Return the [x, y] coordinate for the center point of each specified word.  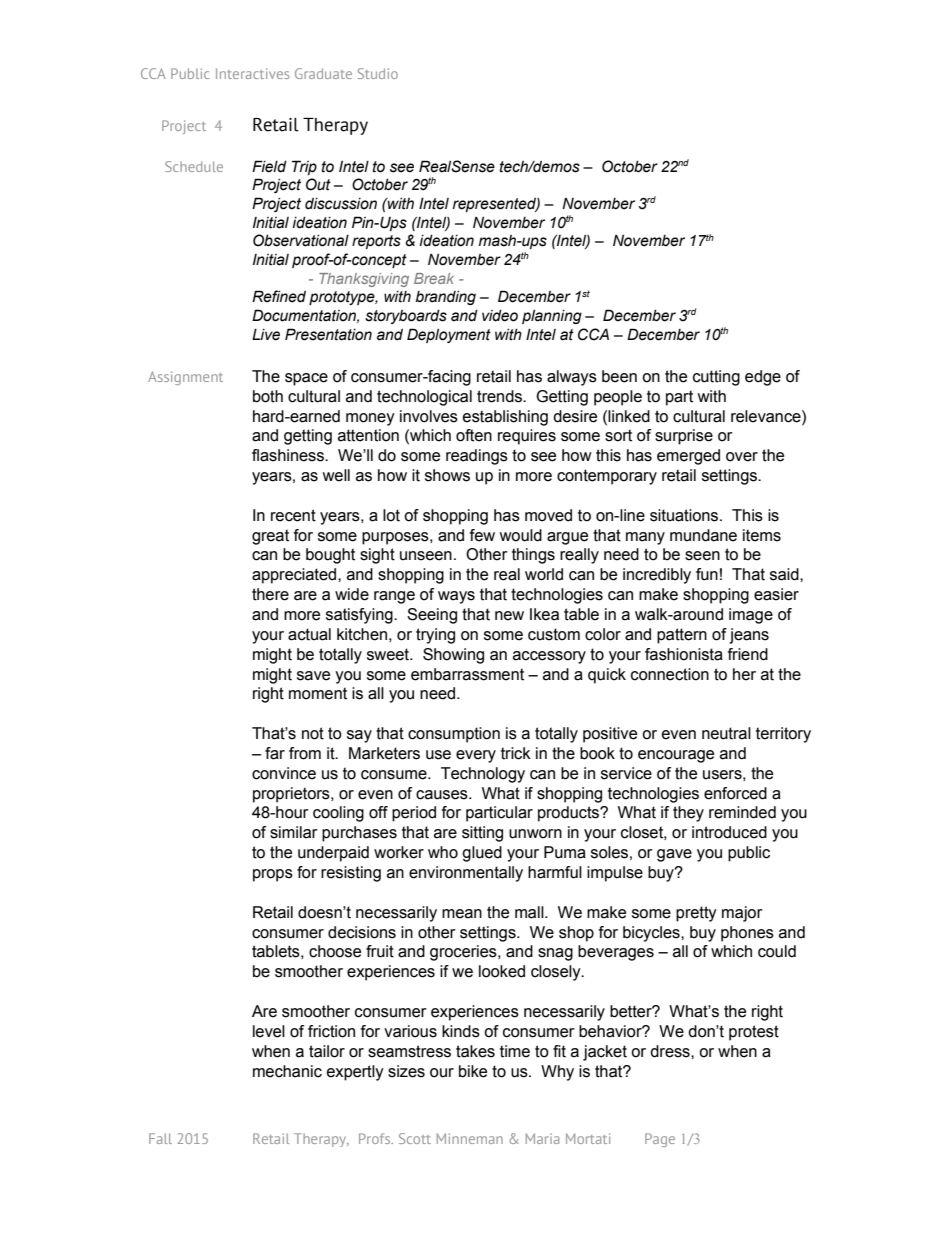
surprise [684, 437]
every [476, 756]
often [474, 435]
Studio [378, 73]
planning [552, 317]
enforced [735, 793]
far [275, 753]
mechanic [287, 1071]
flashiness [289, 455]
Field [269, 166]
